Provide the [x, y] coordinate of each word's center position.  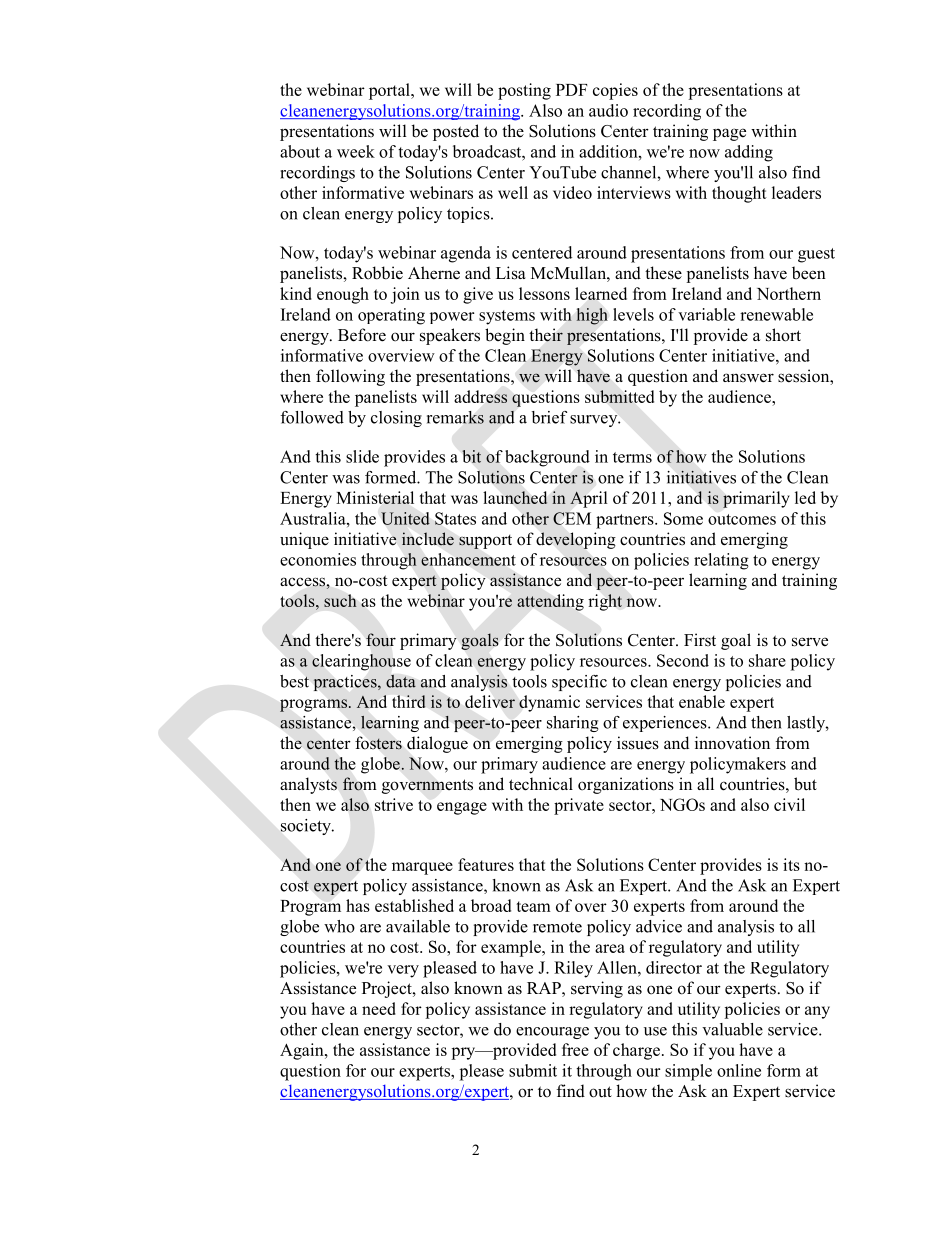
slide [362, 456]
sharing [572, 724]
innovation [732, 743]
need [379, 1008]
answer [748, 378]
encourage [552, 1033]
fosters [378, 743]
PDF [572, 90]
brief [549, 417]
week [356, 151]
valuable [732, 1029]
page [729, 134]
